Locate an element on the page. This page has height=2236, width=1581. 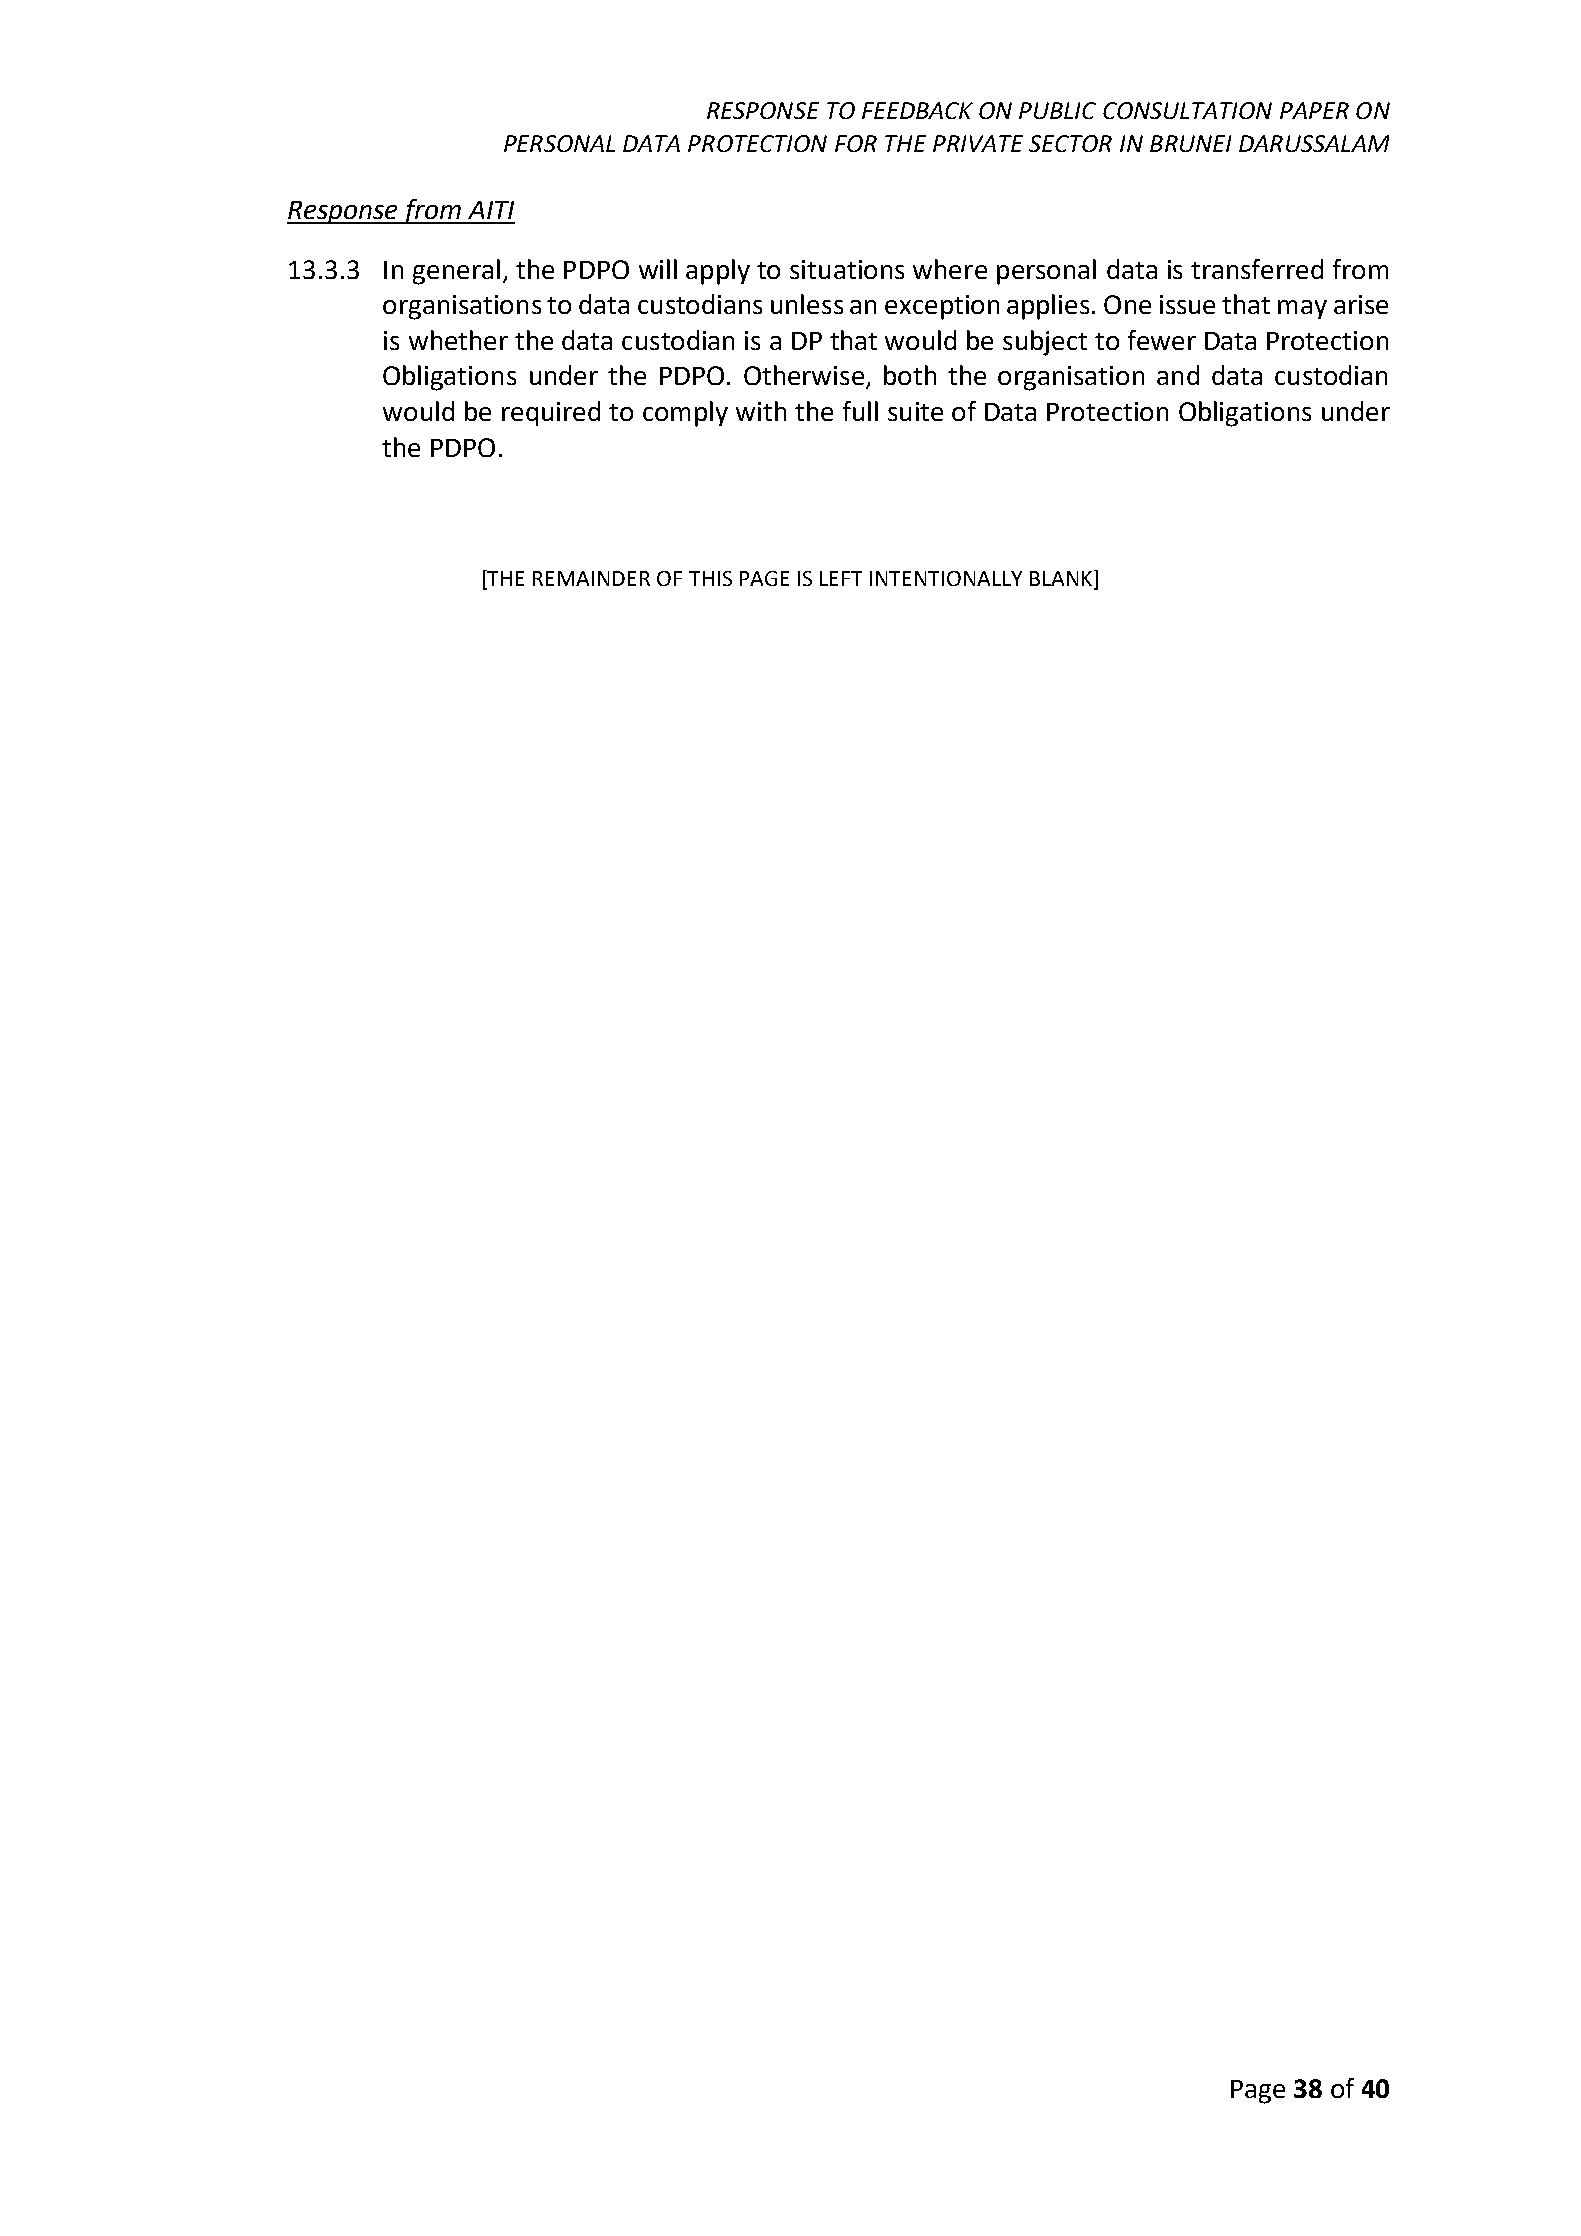
suite is located at coordinates (915, 411).
